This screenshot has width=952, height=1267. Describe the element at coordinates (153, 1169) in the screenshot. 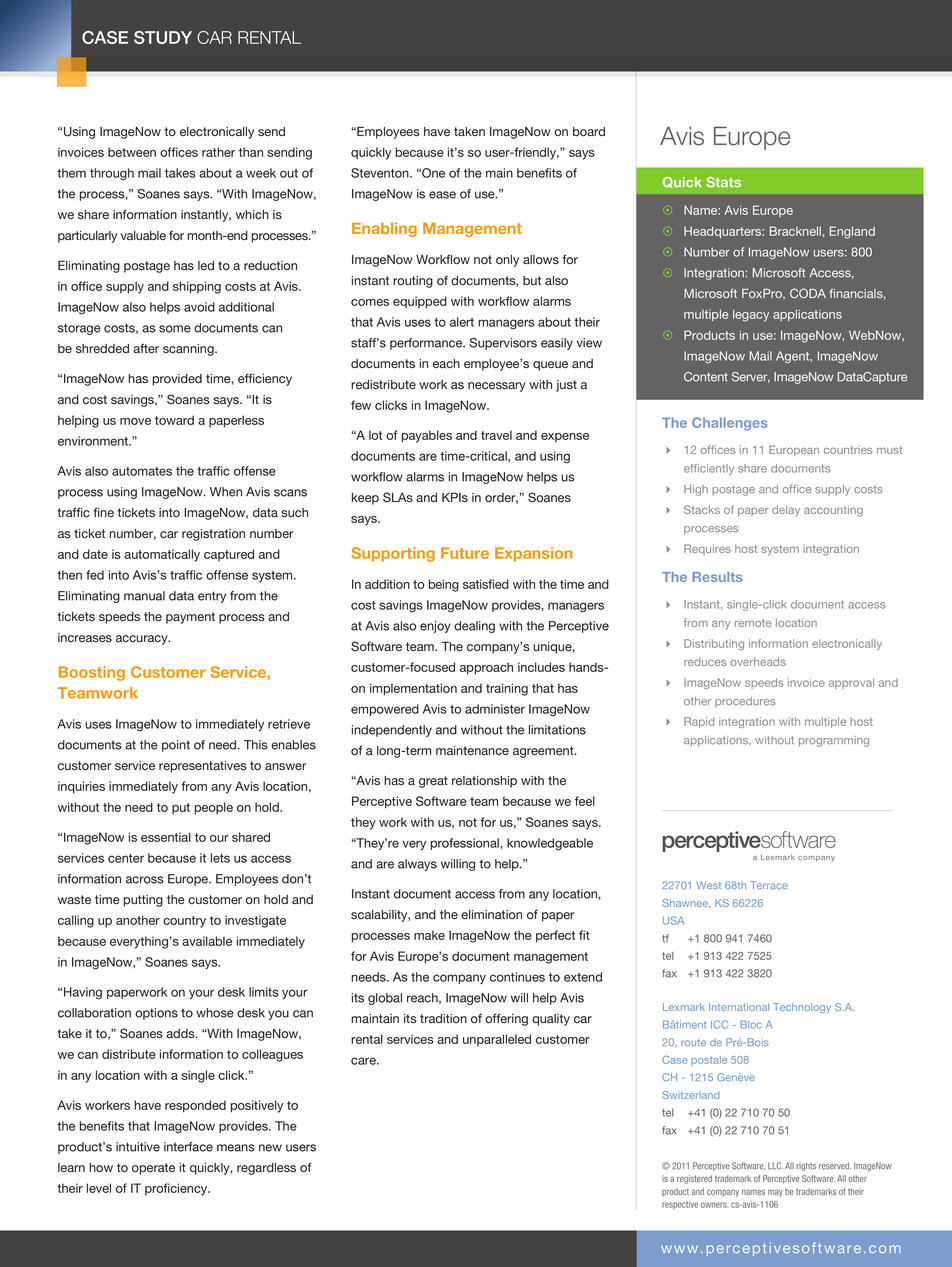

I see `operate` at that location.
